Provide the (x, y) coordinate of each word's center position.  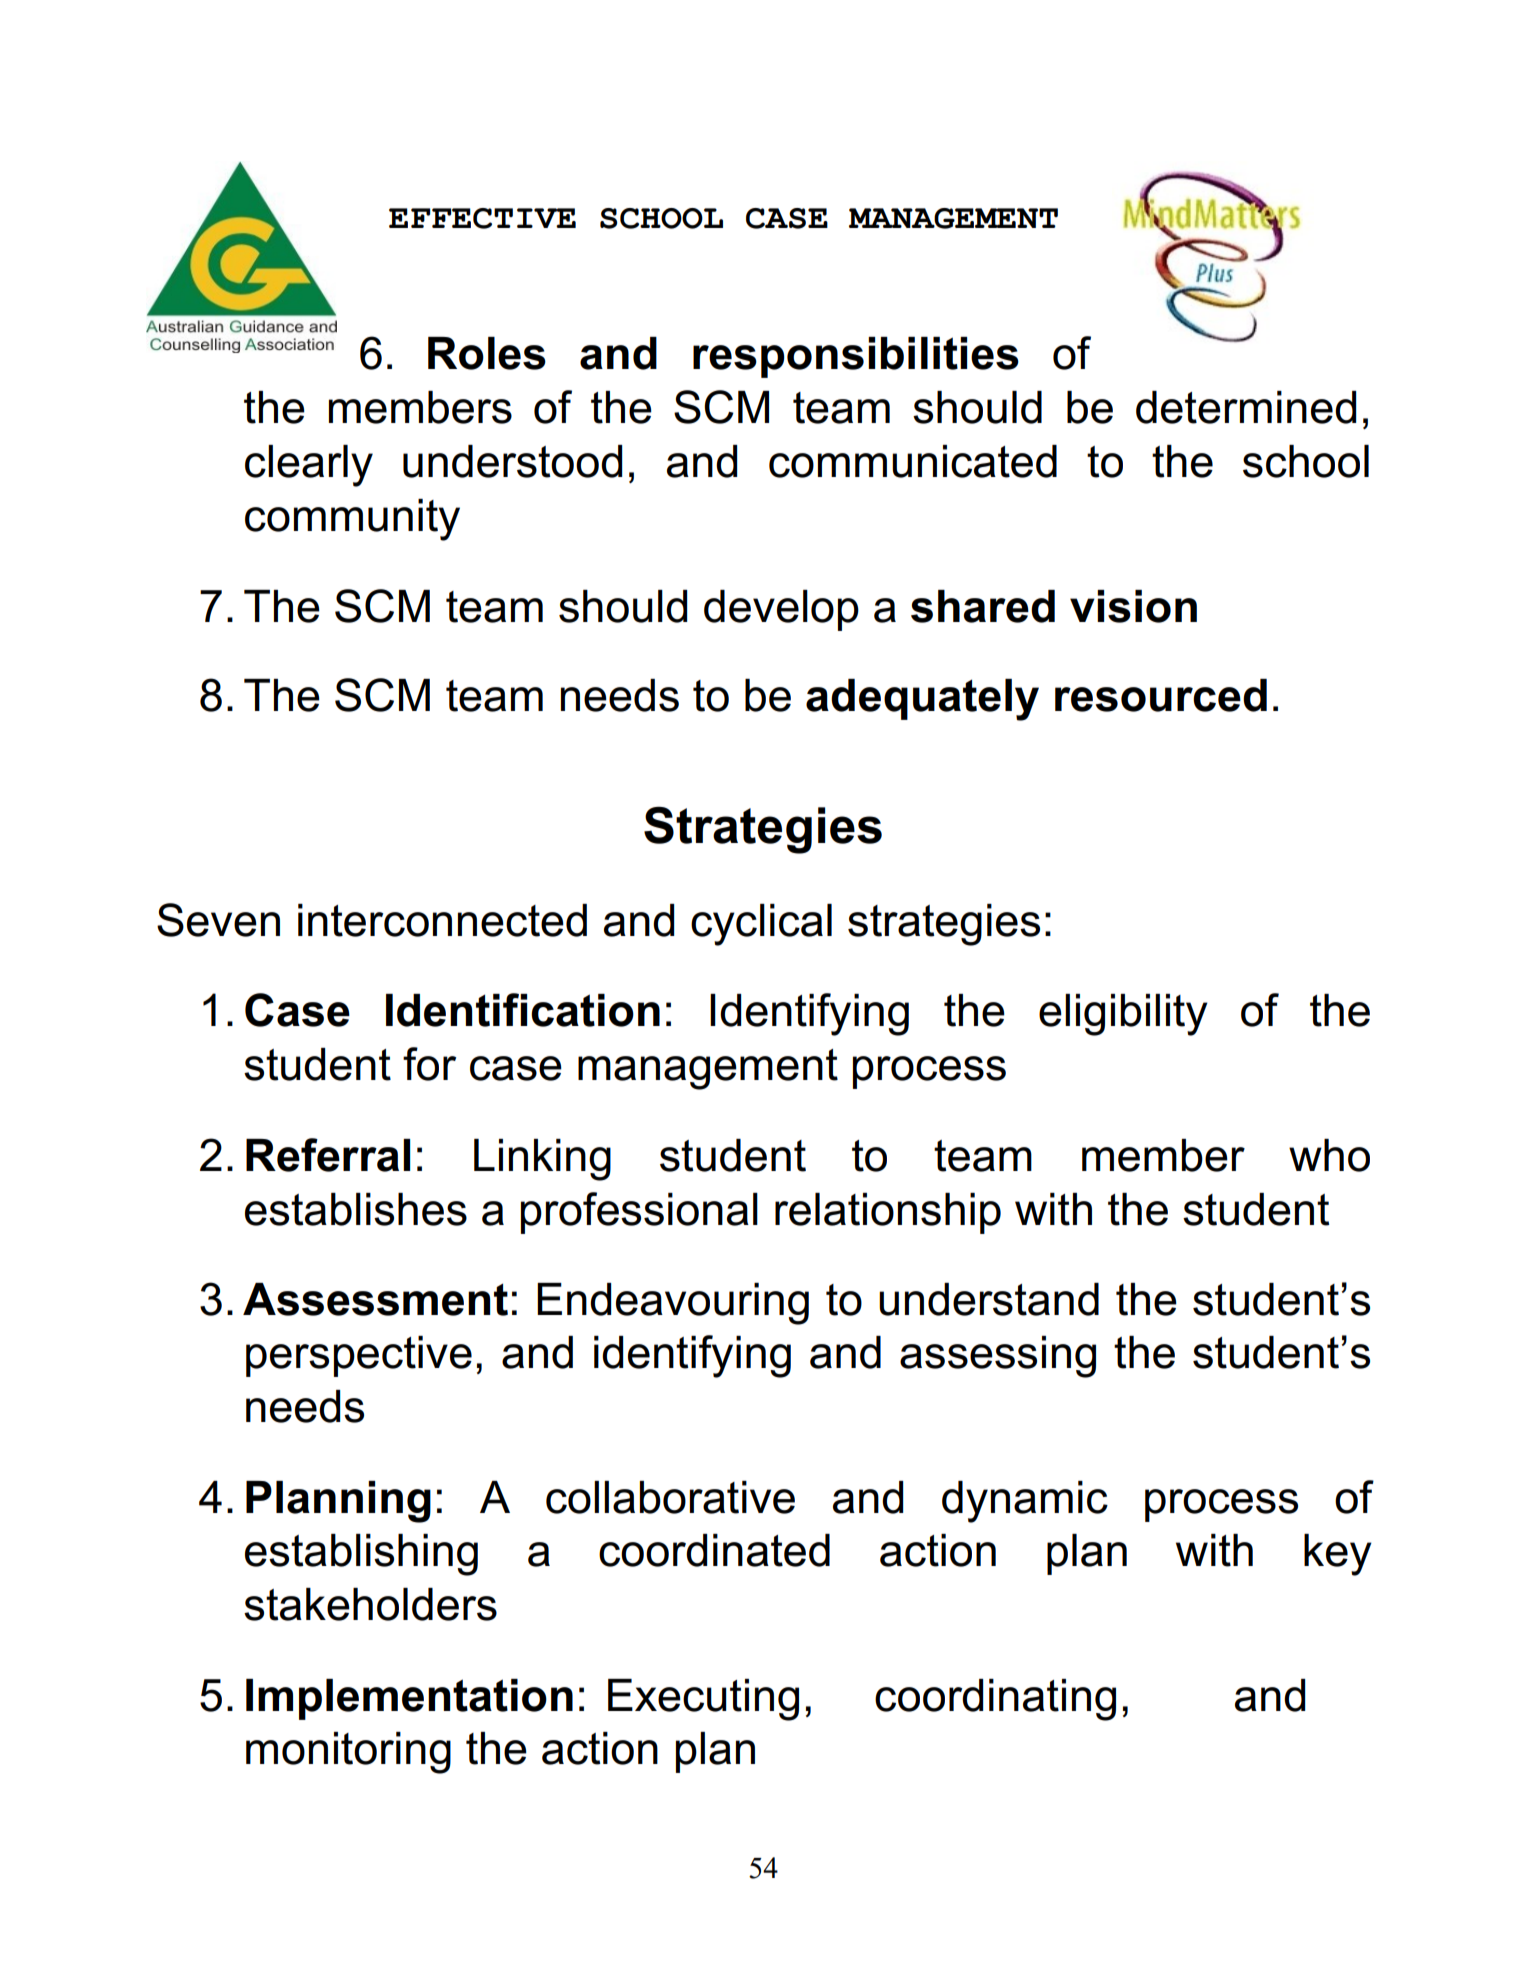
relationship (888, 1213)
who (1329, 1155)
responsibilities (856, 357)
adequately (922, 700)
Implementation (409, 1699)
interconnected (442, 920)
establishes (356, 1209)
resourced (1161, 695)
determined (1246, 407)
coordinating (995, 1700)
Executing (703, 1700)
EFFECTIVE (482, 218)
